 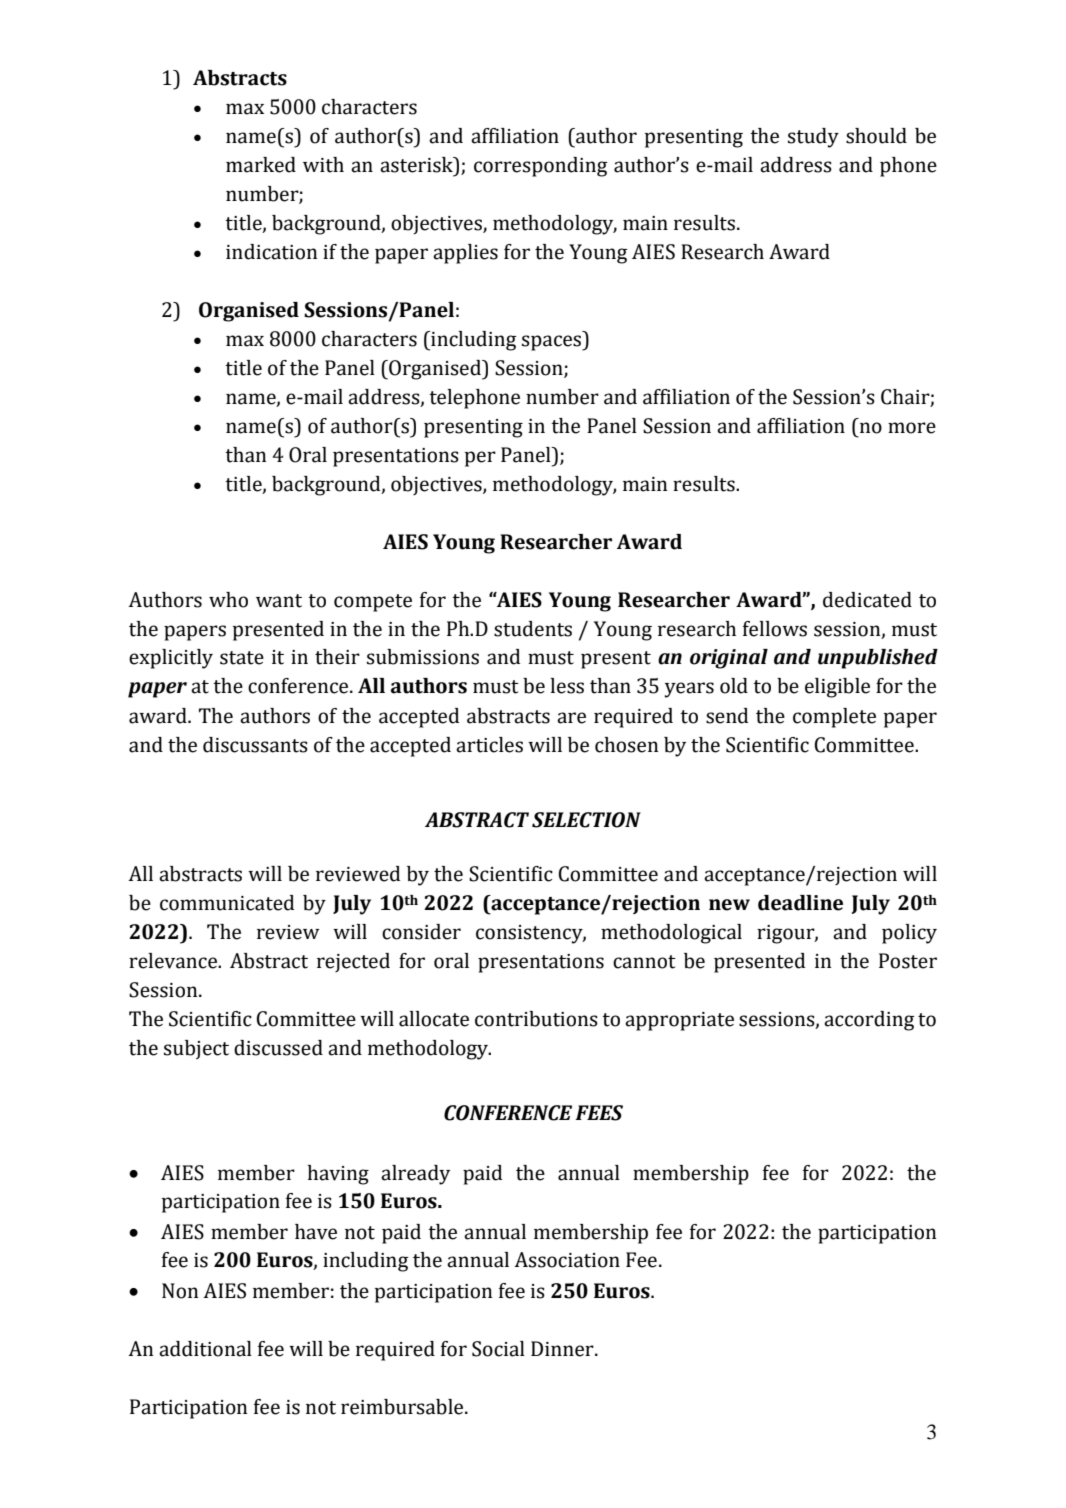 What do you see at coordinates (567, 1260) in the screenshot?
I see `Association` at bounding box center [567, 1260].
